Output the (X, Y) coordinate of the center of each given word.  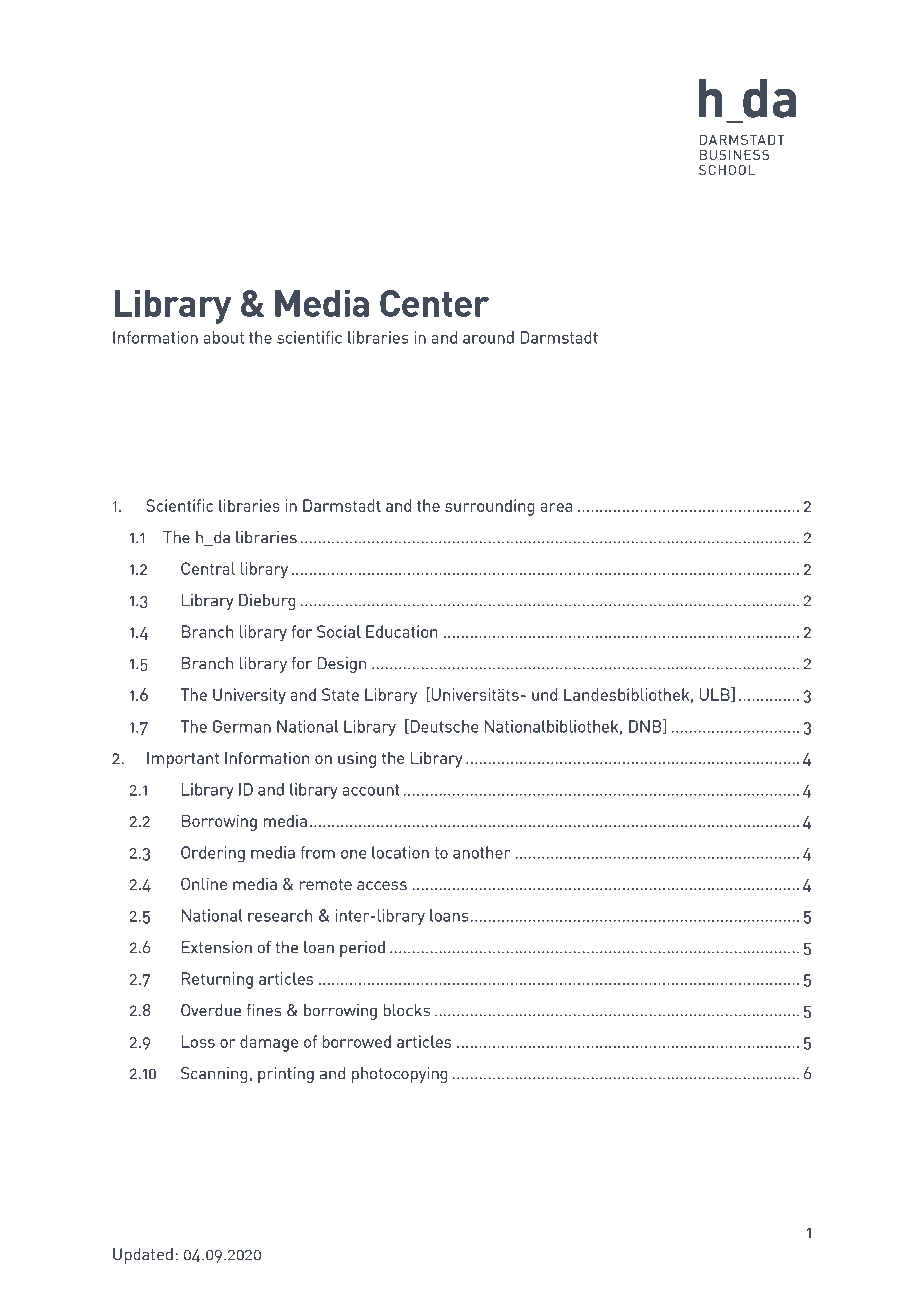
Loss (198, 1041)
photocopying (400, 1075)
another (481, 852)
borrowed (356, 1041)
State (340, 694)
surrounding (490, 507)
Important (183, 760)
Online (204, 883)
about (223, 337)
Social (339, 631)
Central (208, 568)
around (488, 337)
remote (326, 884)
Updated (143, 1256)
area (556, 507)
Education (401, 631)
